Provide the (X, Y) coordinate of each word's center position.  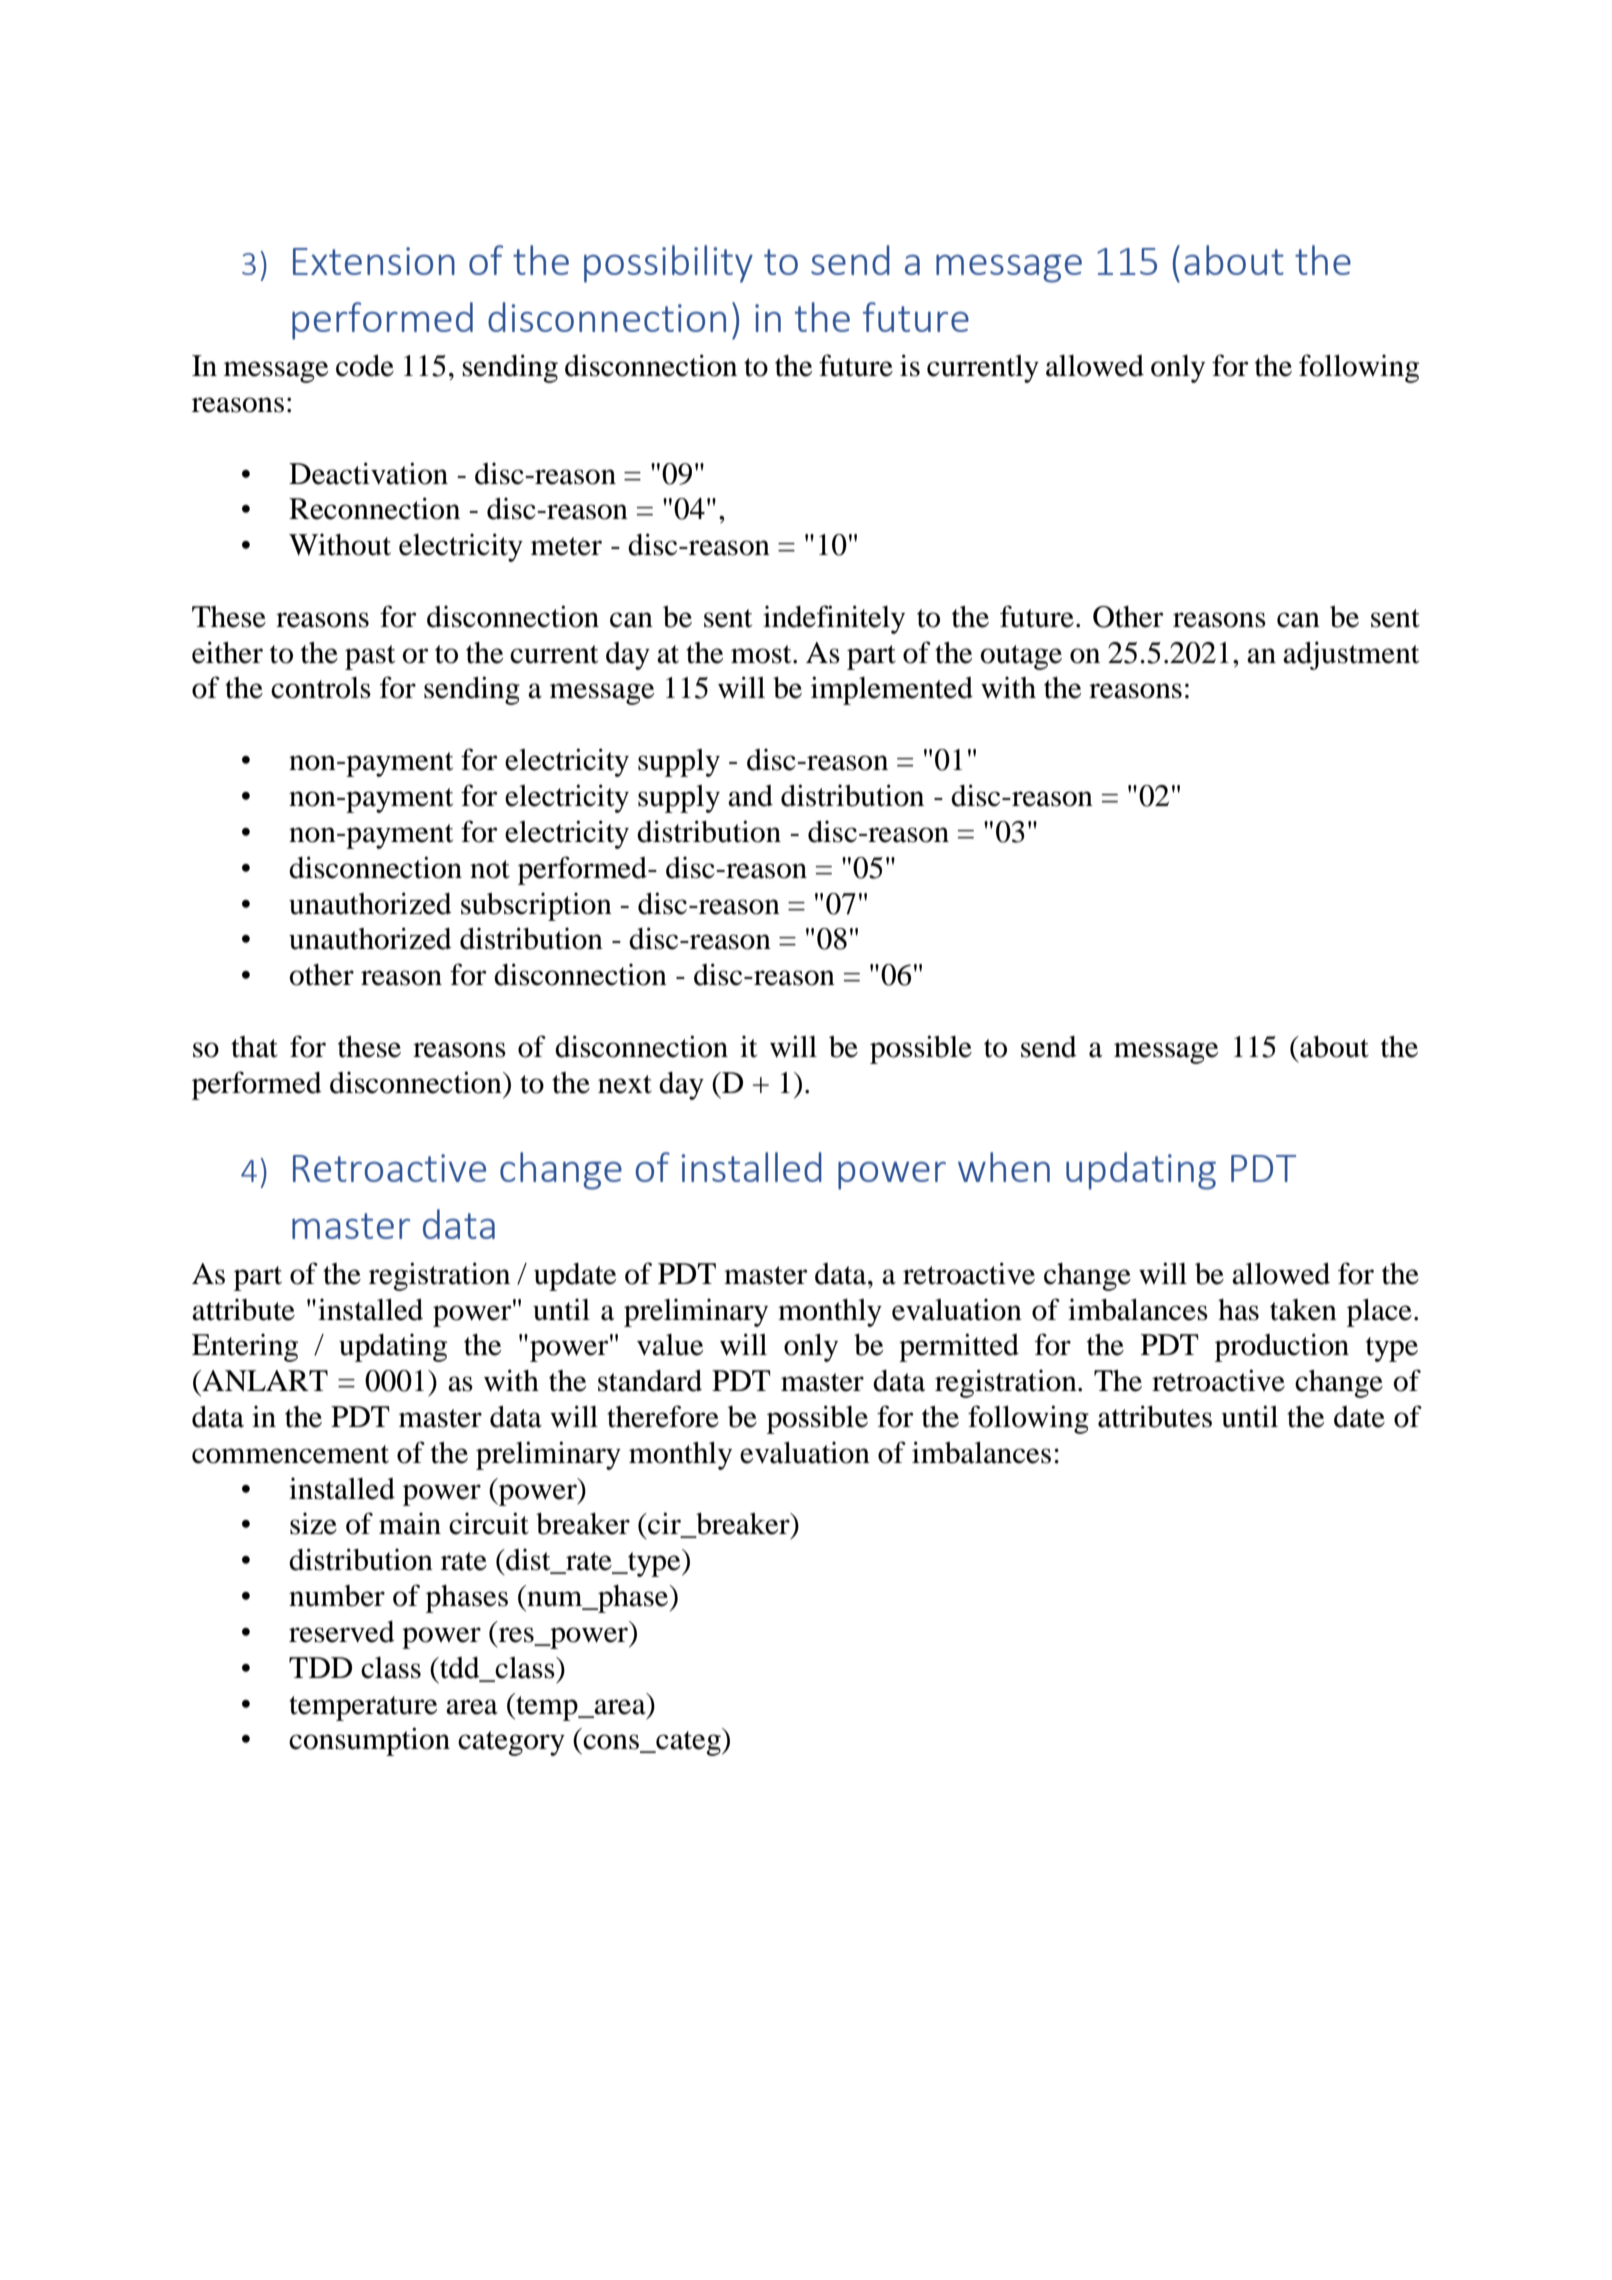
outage (1021, 657)
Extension (374, 261)
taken (1303, 1310)
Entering (245, 1347)
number (337, 1596)
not (490, 869)
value (670, 1345)
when (1004, 1167)
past (370, 657)
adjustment (1351, 655)
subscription (536, 906)
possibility (668, 264)
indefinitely (834, 619)
